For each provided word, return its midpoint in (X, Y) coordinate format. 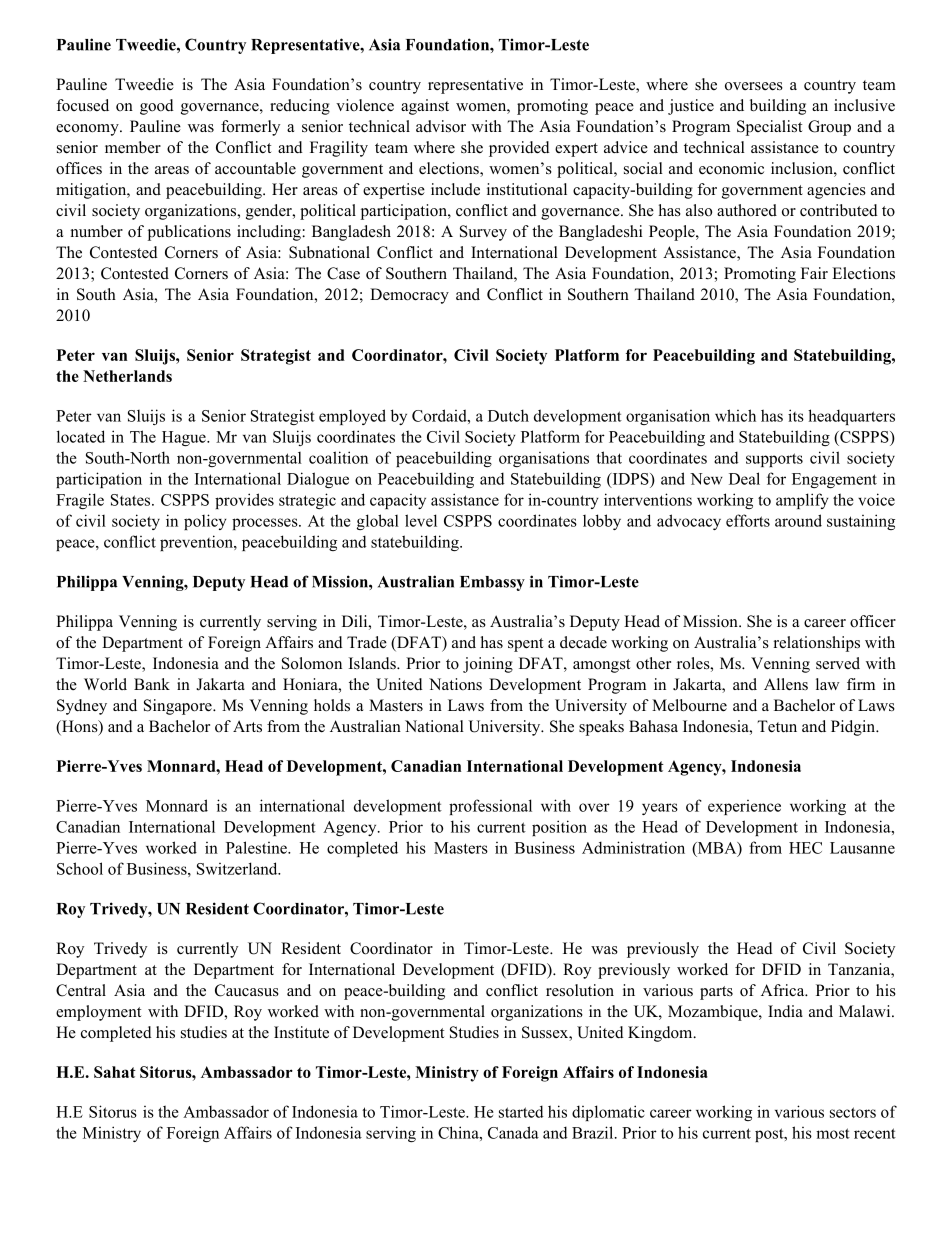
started (521, 1111)
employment (98, 1013)
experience (744, 807)
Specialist (769, 128)
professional (490, 807)
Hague (185, 438)
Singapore (179, 707)
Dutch (508, 415)
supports (774, 460)
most (833, 1133)
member (133, 147)
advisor (441, 126)
